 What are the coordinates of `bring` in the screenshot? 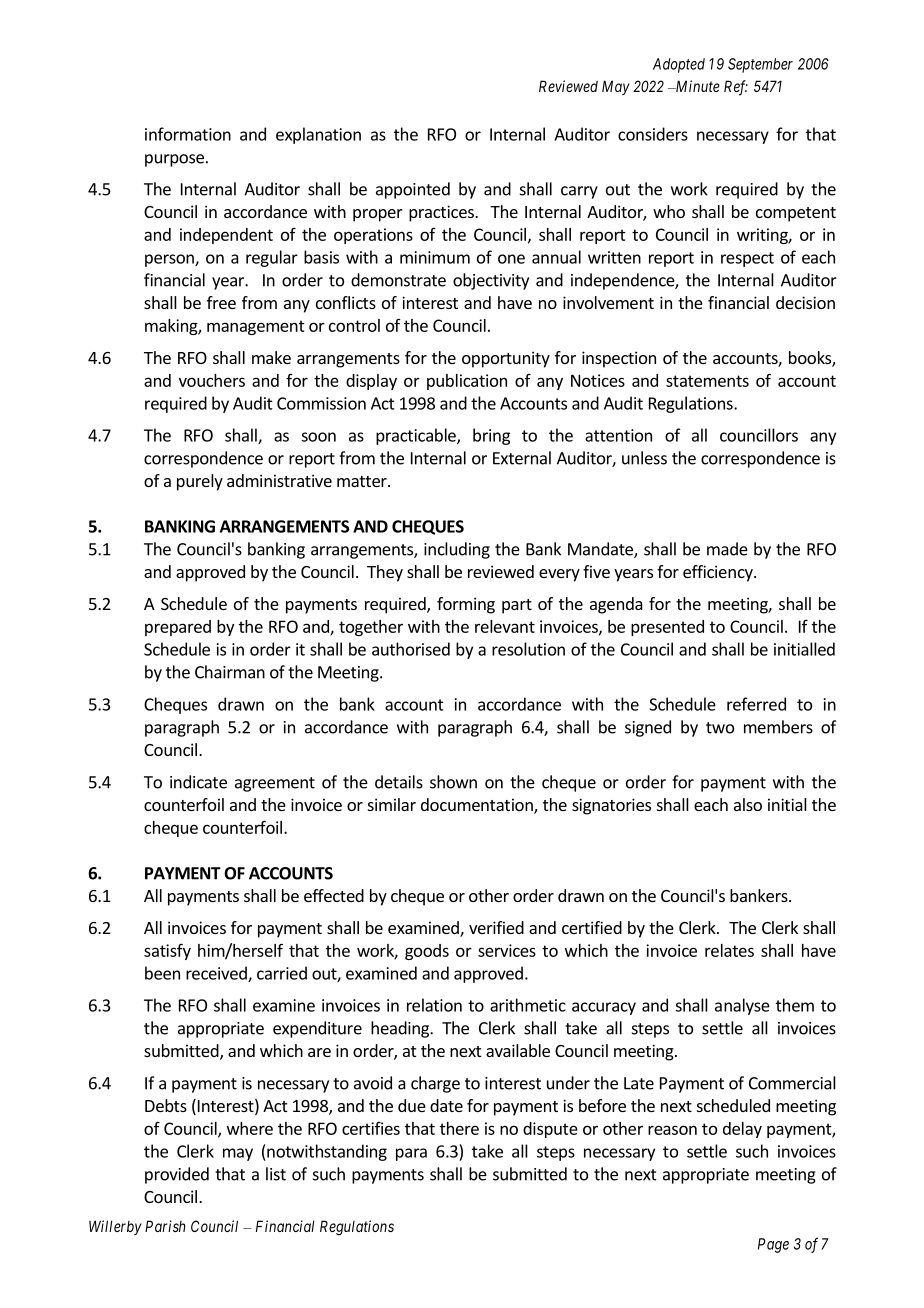 It's located at (491, 436).
